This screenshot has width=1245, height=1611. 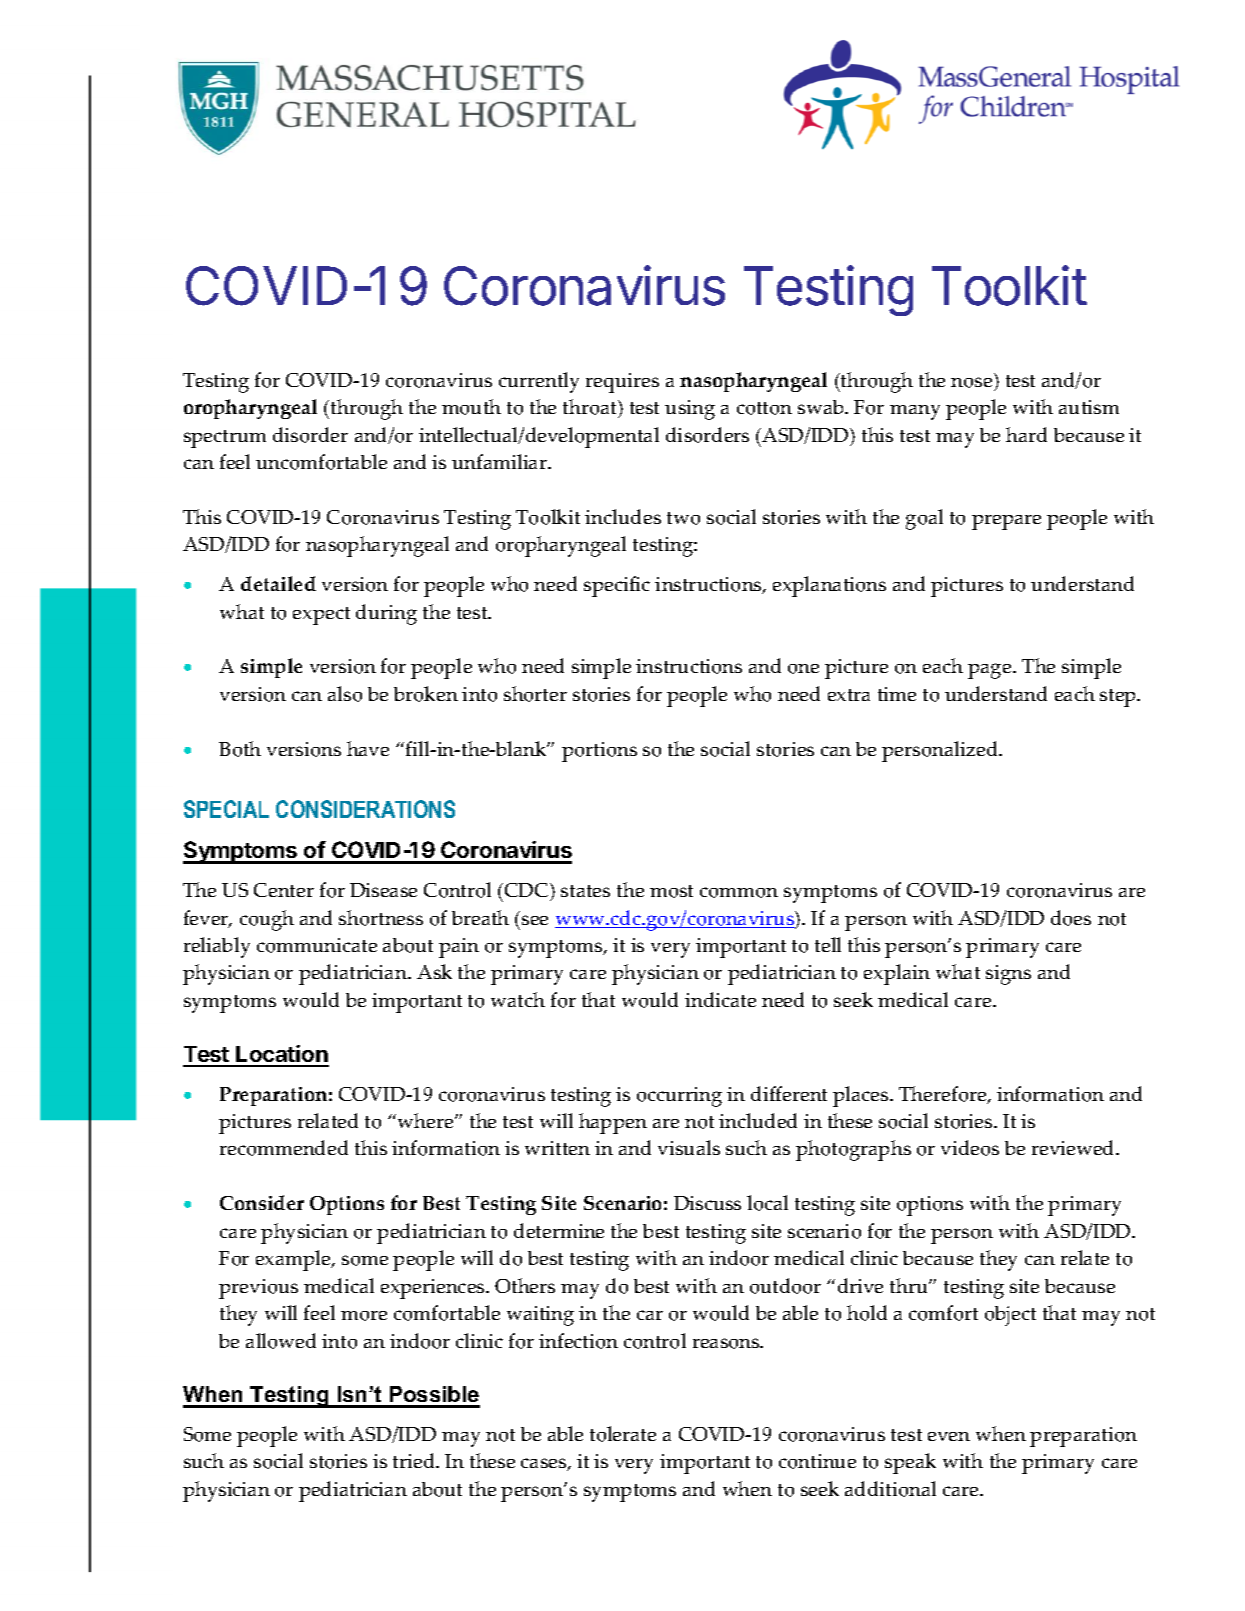 I want to click on have, so click(x=368, y=748).
